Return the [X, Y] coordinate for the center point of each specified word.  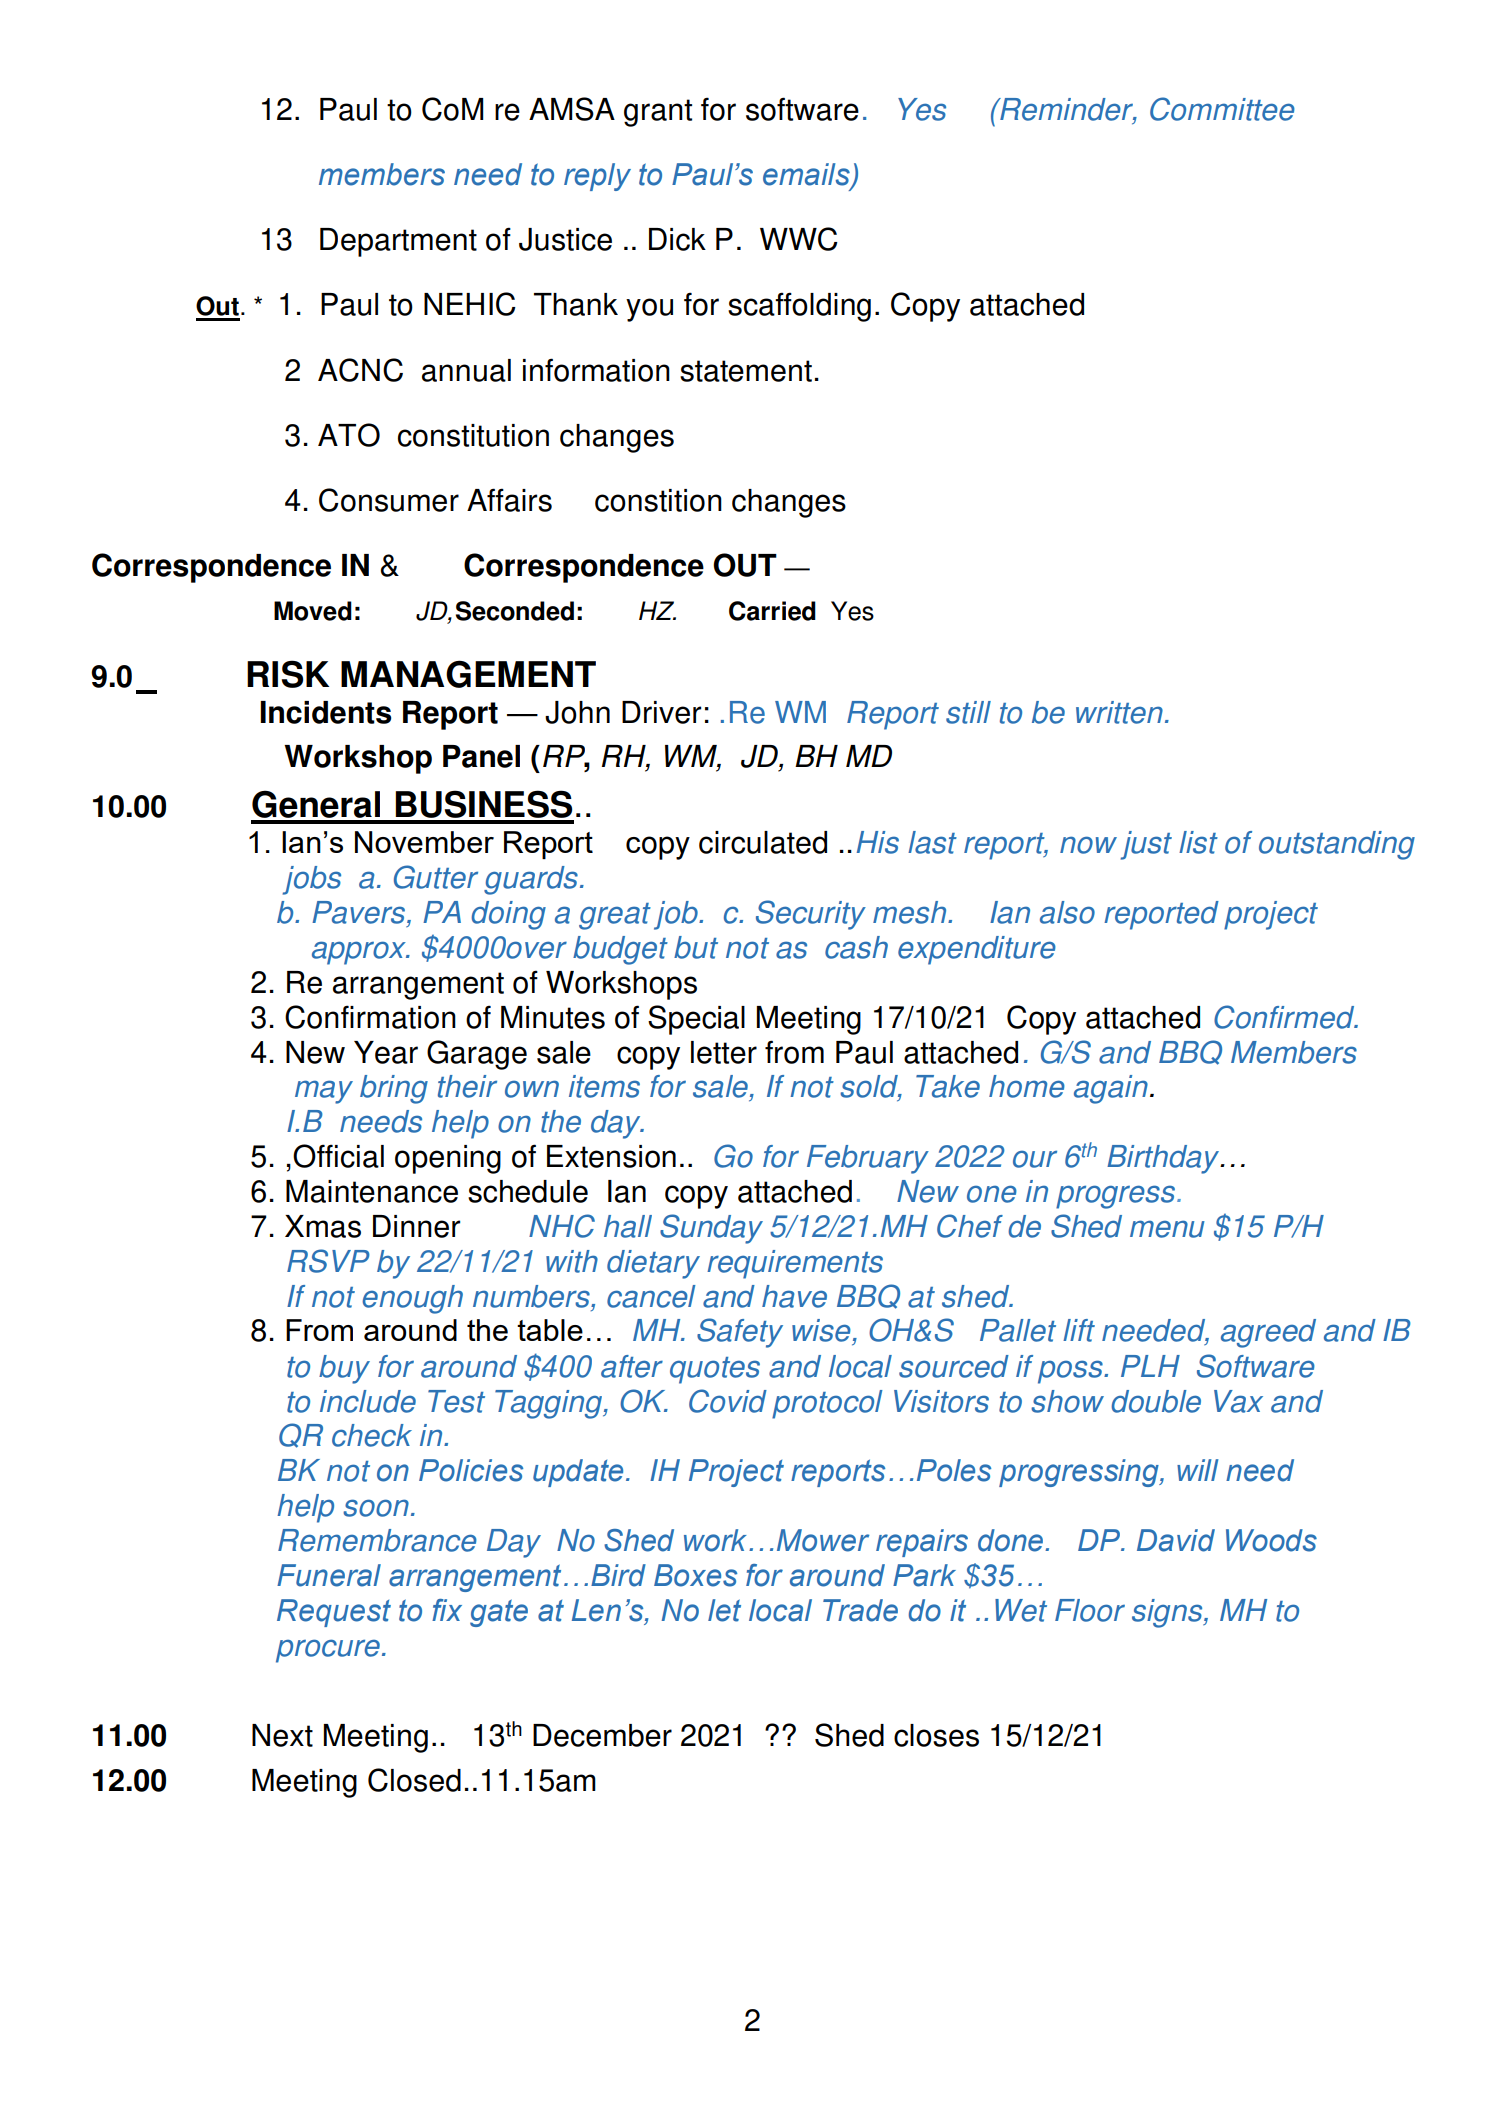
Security [811, 915]
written [1119, 712]
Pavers [360, 912]
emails [807, 175]
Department [398, 242]
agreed [1268, 1333]
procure [328, 1651]
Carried [772, 611]
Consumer [389, 500]
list [1198, 842]
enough [412, 1299]
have [794, 1296]
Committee [1222, 109]
